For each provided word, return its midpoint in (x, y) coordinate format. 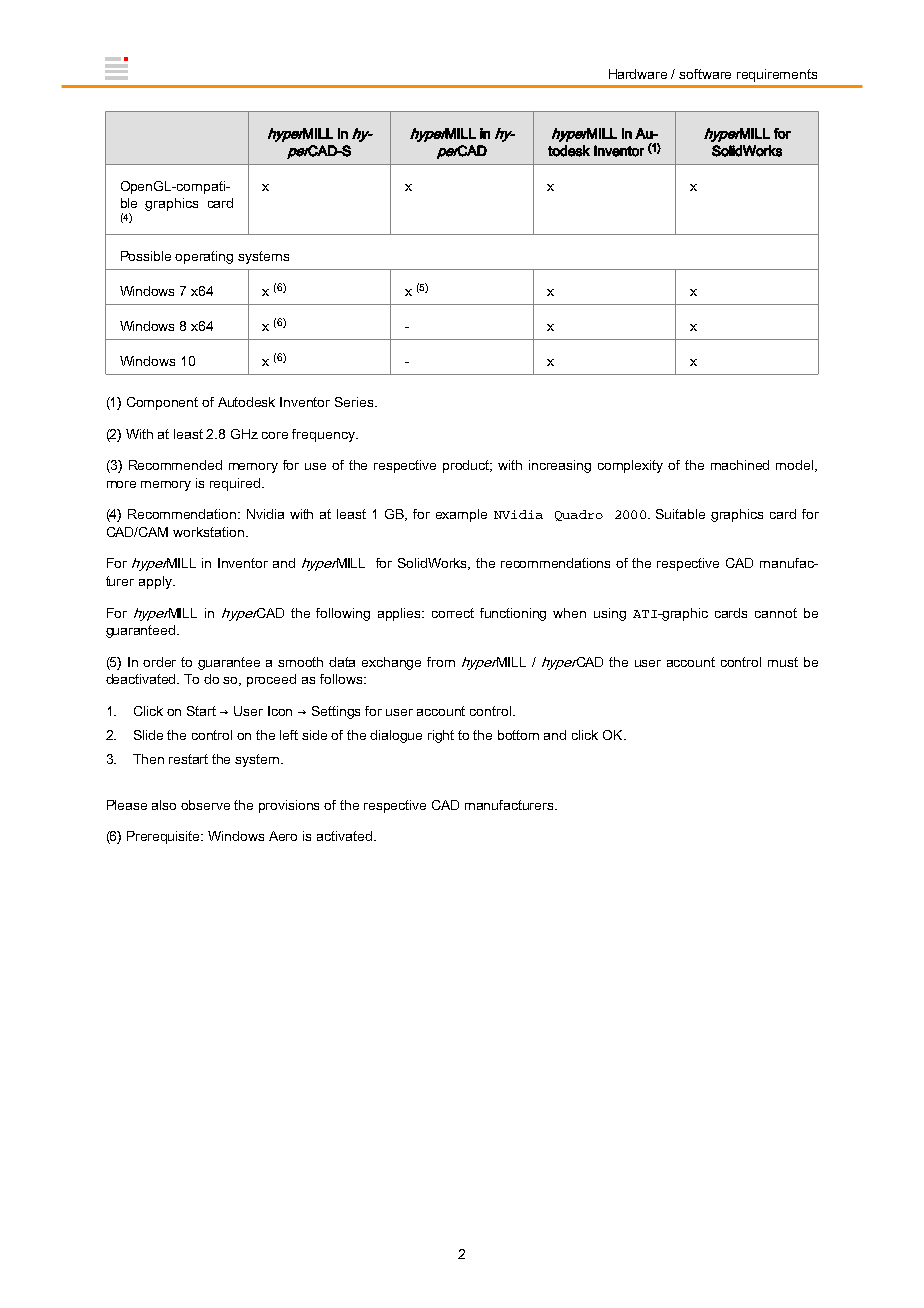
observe (205, 805)
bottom (518, 735)
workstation (208, 532)
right (441, 736)
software (705, 74)
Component (162, 403)
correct (453, 613)
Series (355, 402)
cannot (776, 613)
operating (204, 257)
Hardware (638, 74)
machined (740, 465)
